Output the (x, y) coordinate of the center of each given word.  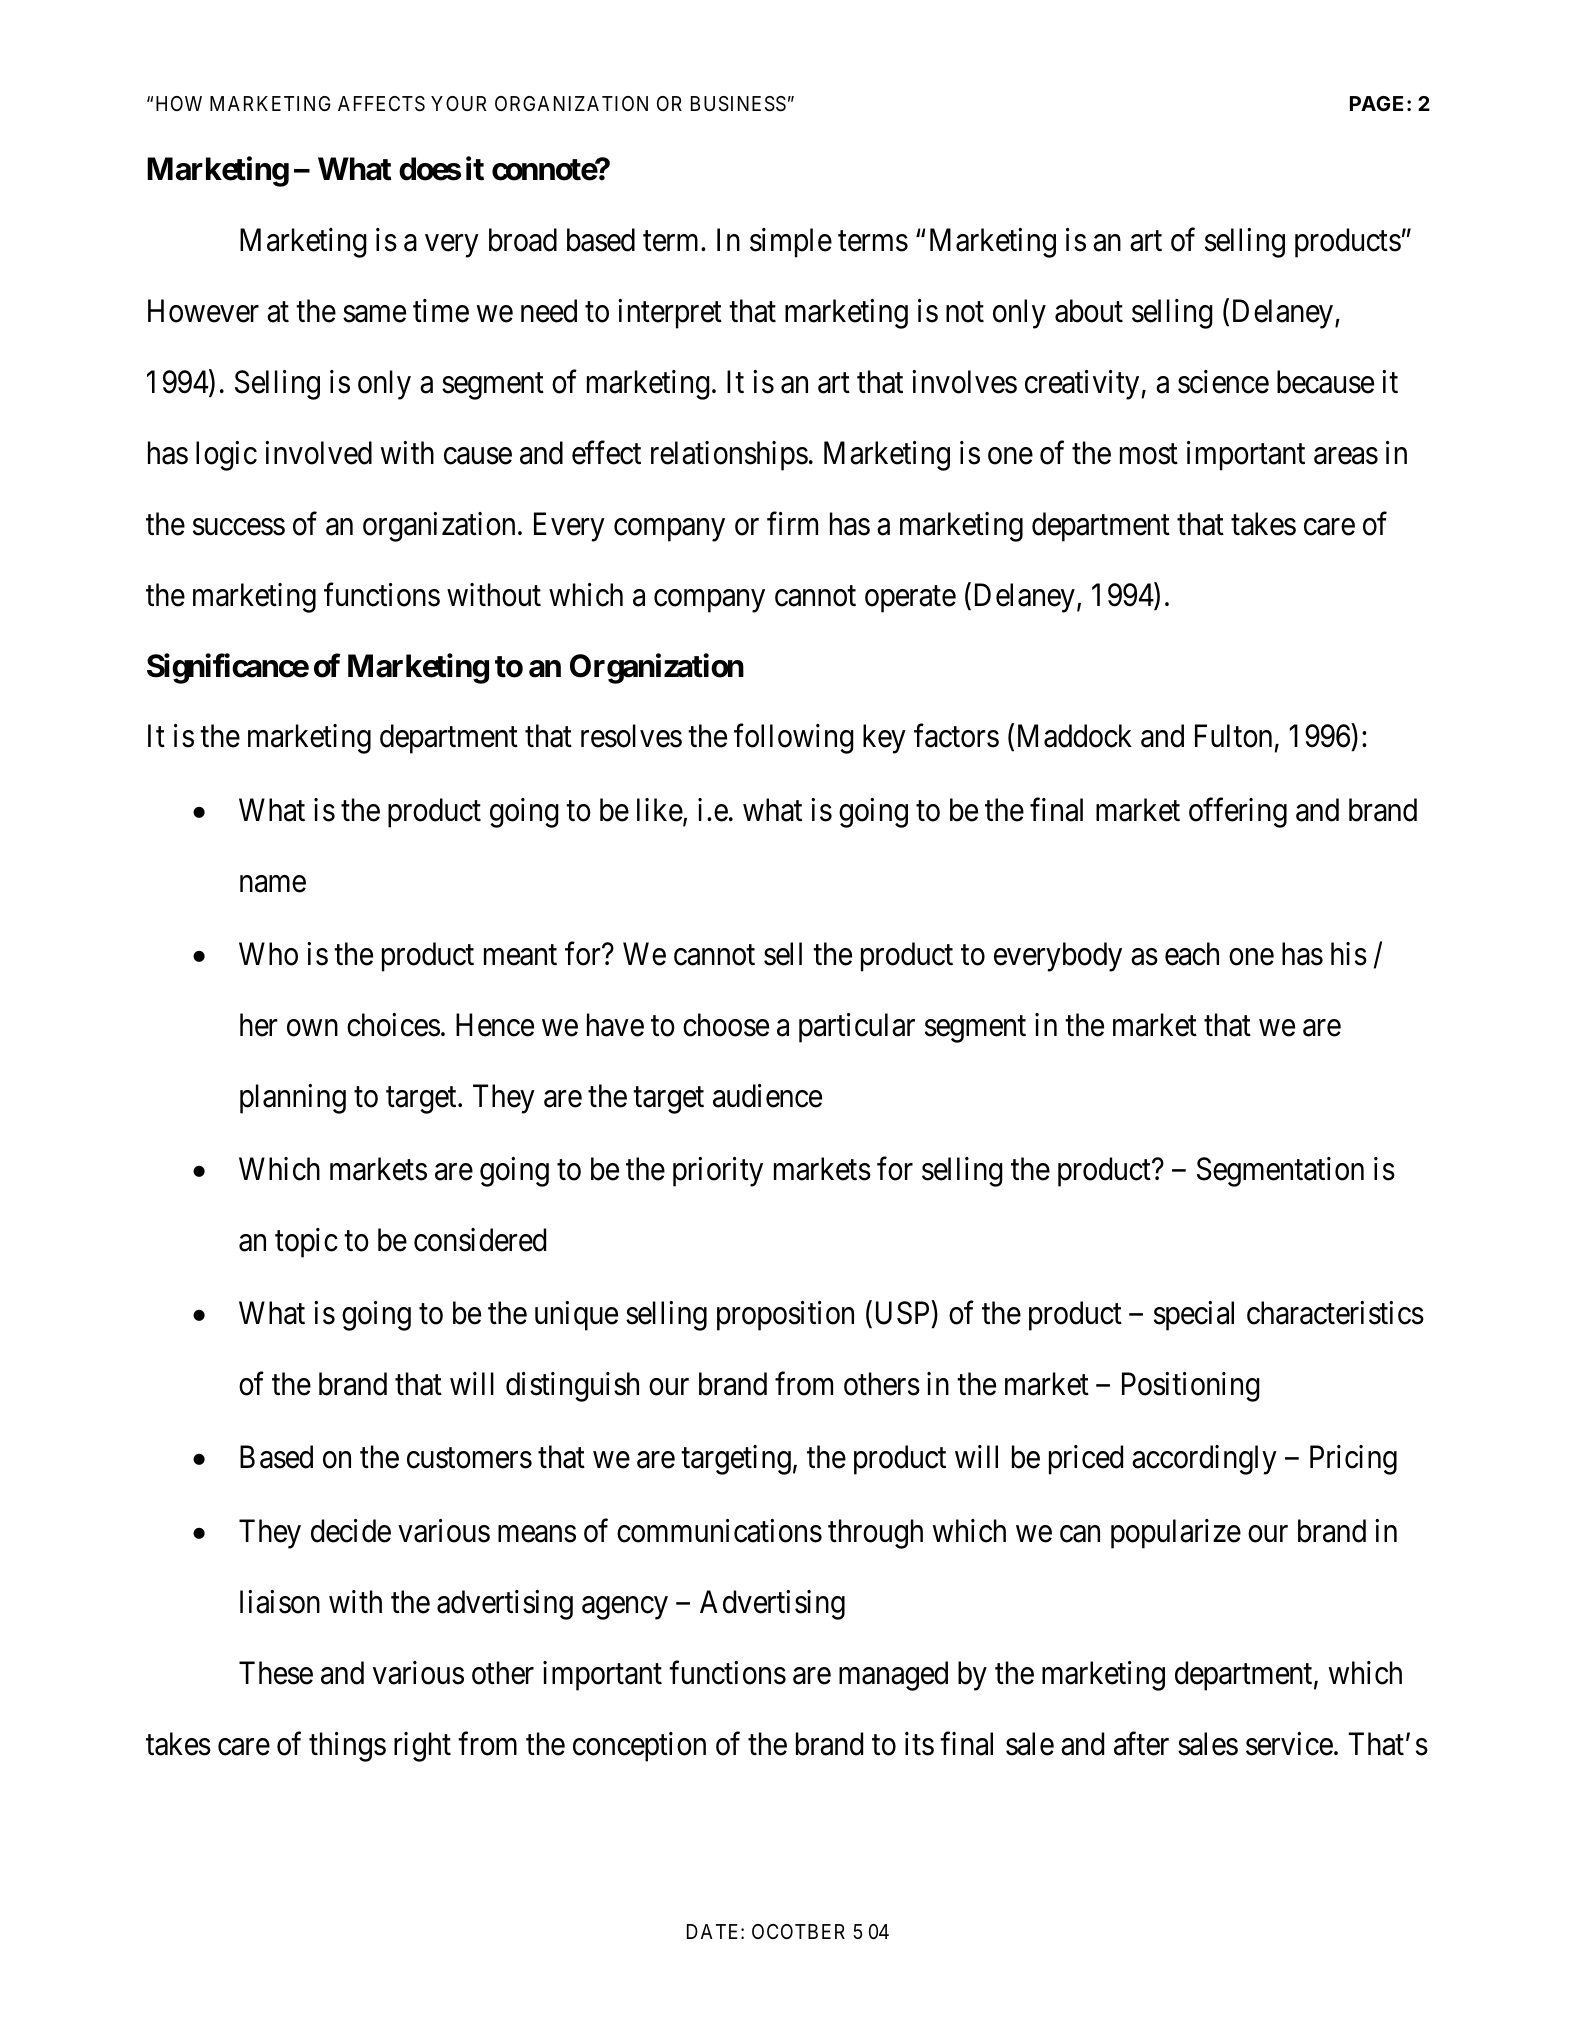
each (1192, 954)
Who (268, 954)
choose (726, 1025)
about (1089, 311)
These (276, 1673)
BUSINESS (738, 104)
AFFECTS (381, 104)
